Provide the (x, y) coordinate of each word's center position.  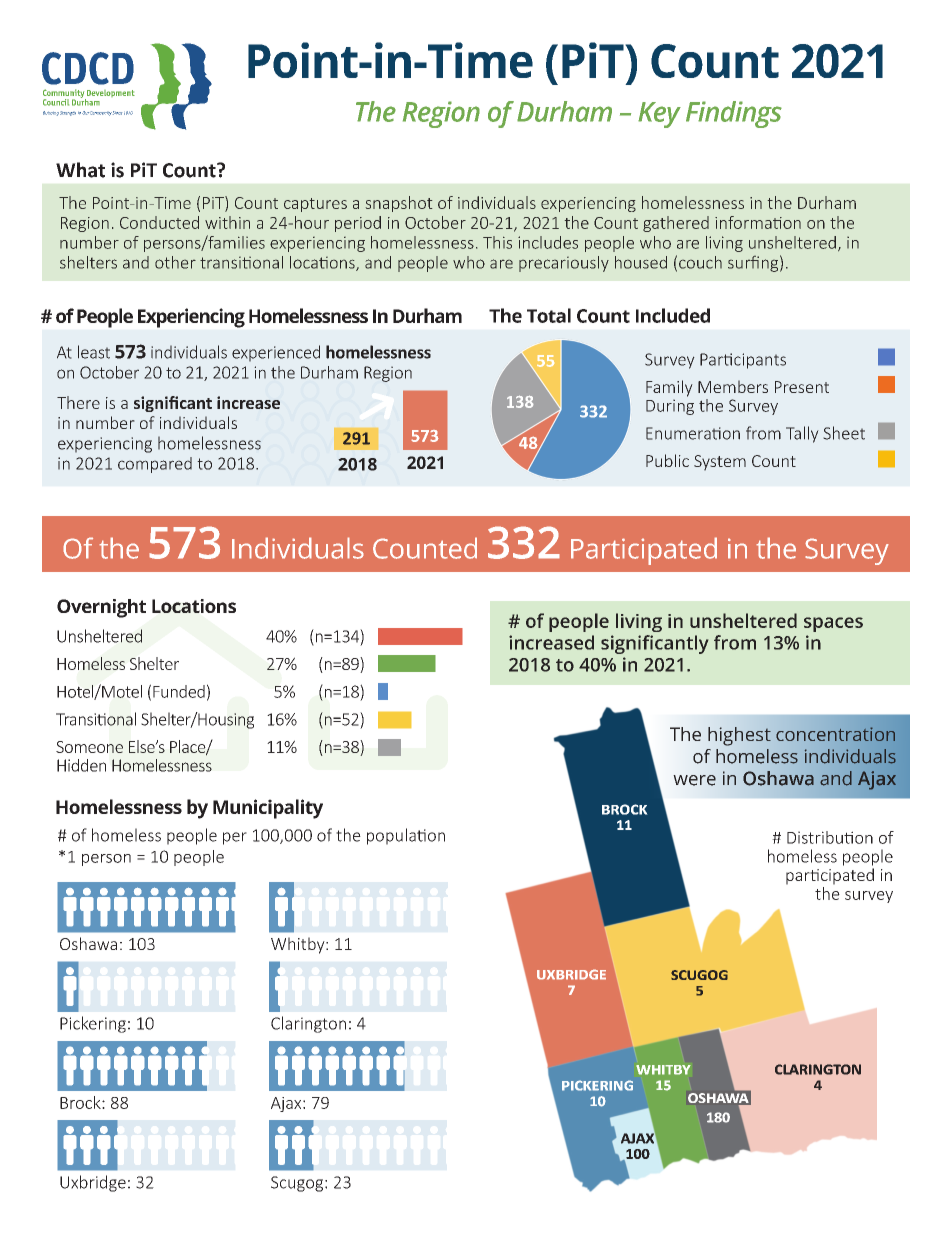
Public (667, 460)
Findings (734, 114)
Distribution (830, 837)
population (406, 836)
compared (155, 465)
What (80, 170)
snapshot (399, 204)
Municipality (268, 809)
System (720, 463)
